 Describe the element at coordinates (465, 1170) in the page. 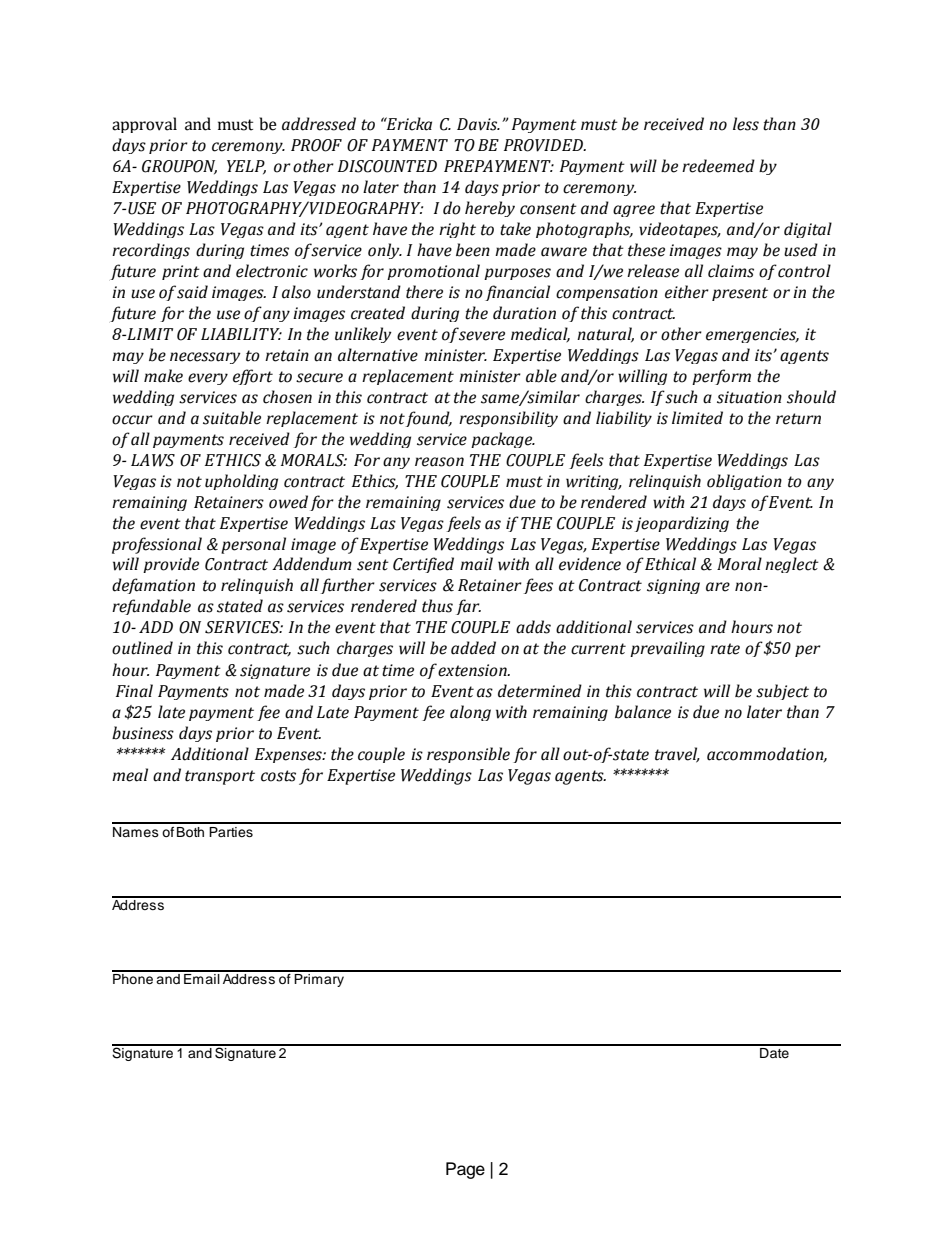

I see `Page` at that location.
